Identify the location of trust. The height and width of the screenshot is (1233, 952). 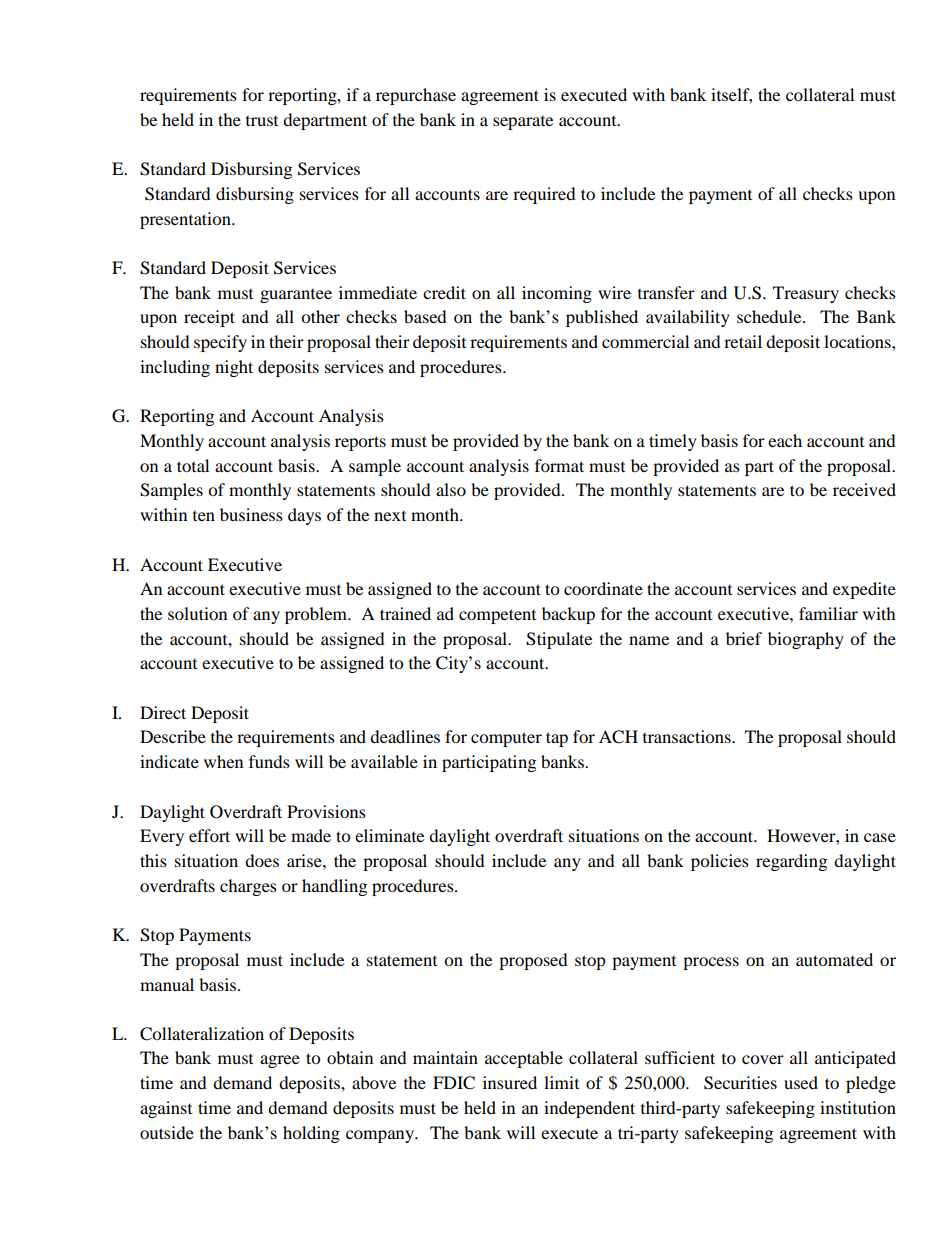
(262, 121).
